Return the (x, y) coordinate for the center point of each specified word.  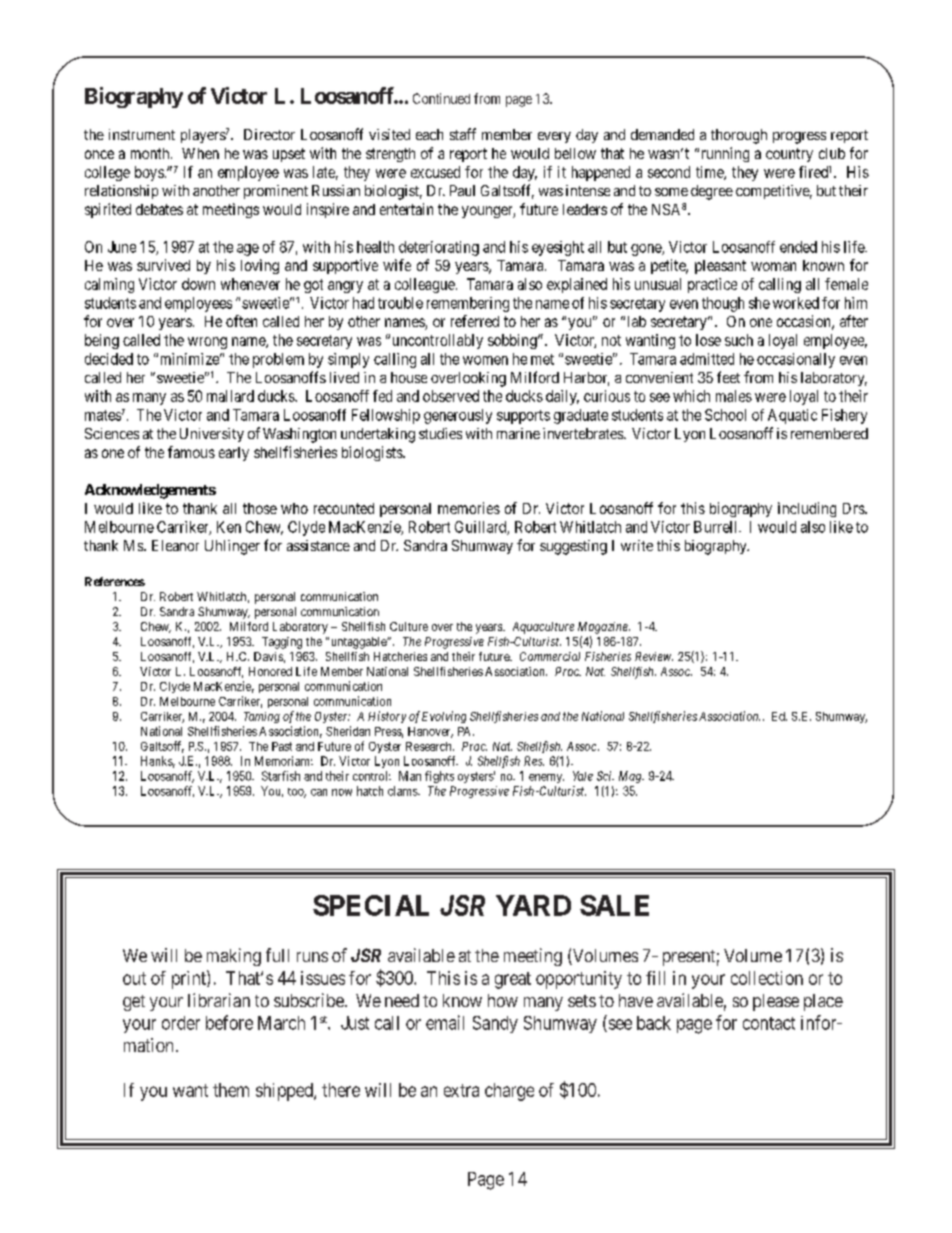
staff (463, 134)
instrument (142, 134)
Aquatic (792, 416)
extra (461, 1090)
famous (191, 452)
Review (654, 656)
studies (440, 433)
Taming (262, 717)
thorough (739, 136)
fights (439, 777)
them (231, 1090)
